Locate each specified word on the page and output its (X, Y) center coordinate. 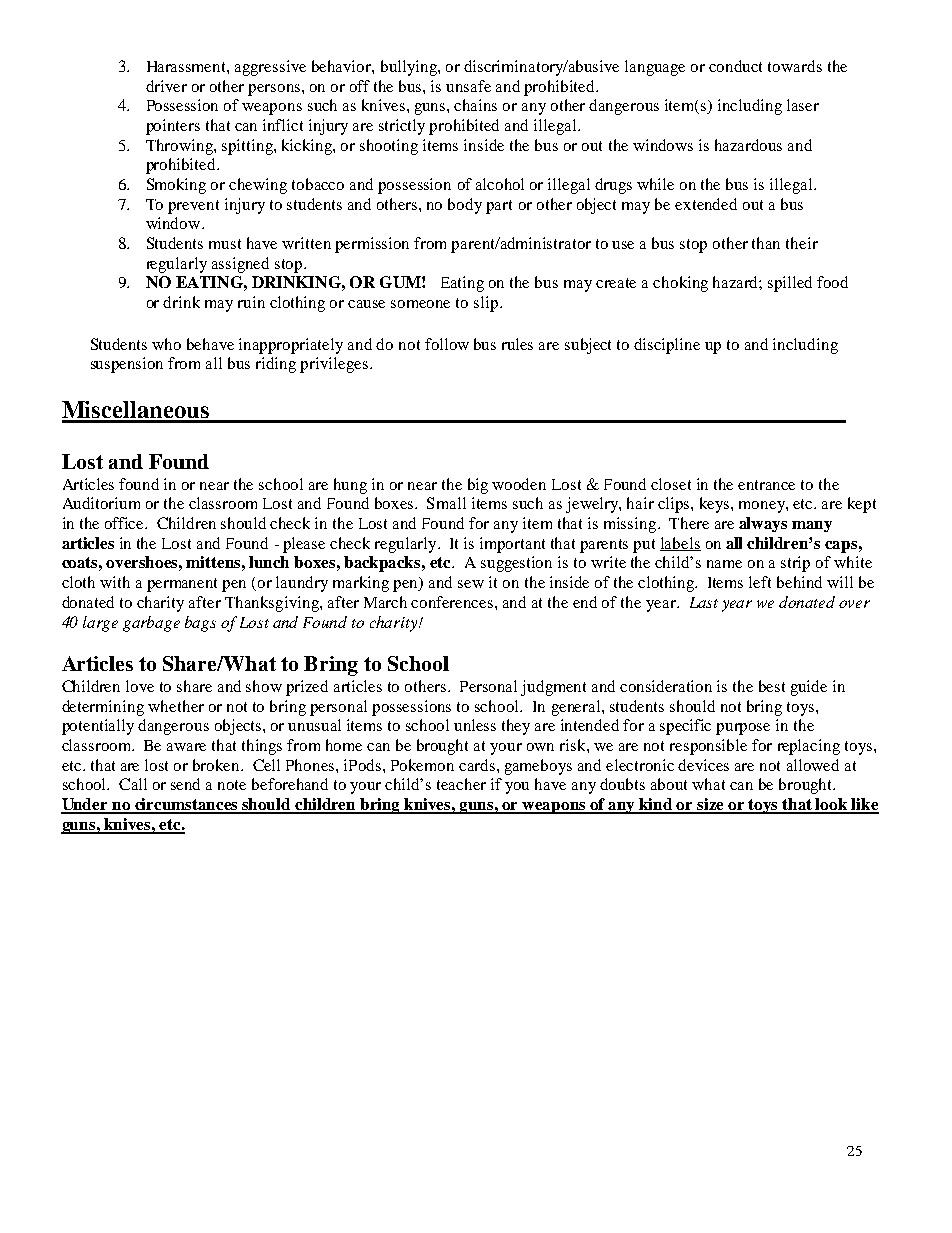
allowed (813, 765)
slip (487, 304)
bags (200, 624)
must (225, 244)
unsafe (468, 86)
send (185, 784)
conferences (453, 602)
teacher (461, 784)
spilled (790, 284)
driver (166, 86)
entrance (766, 485)
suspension (127, 365)
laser (803, 105)
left (760, 582)
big (478, 486)
